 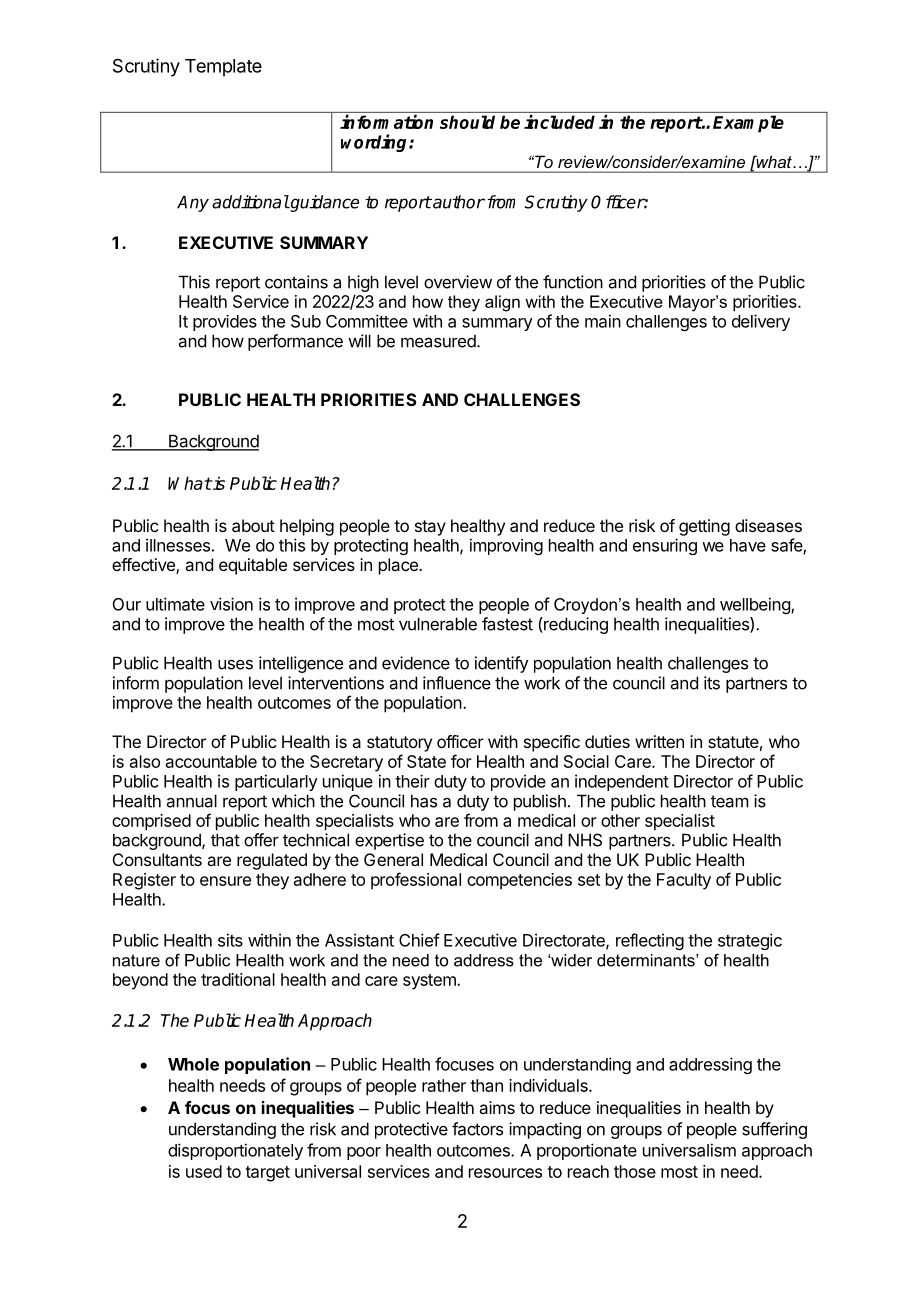 I want to click on vision, so click(x=231, y=604).
